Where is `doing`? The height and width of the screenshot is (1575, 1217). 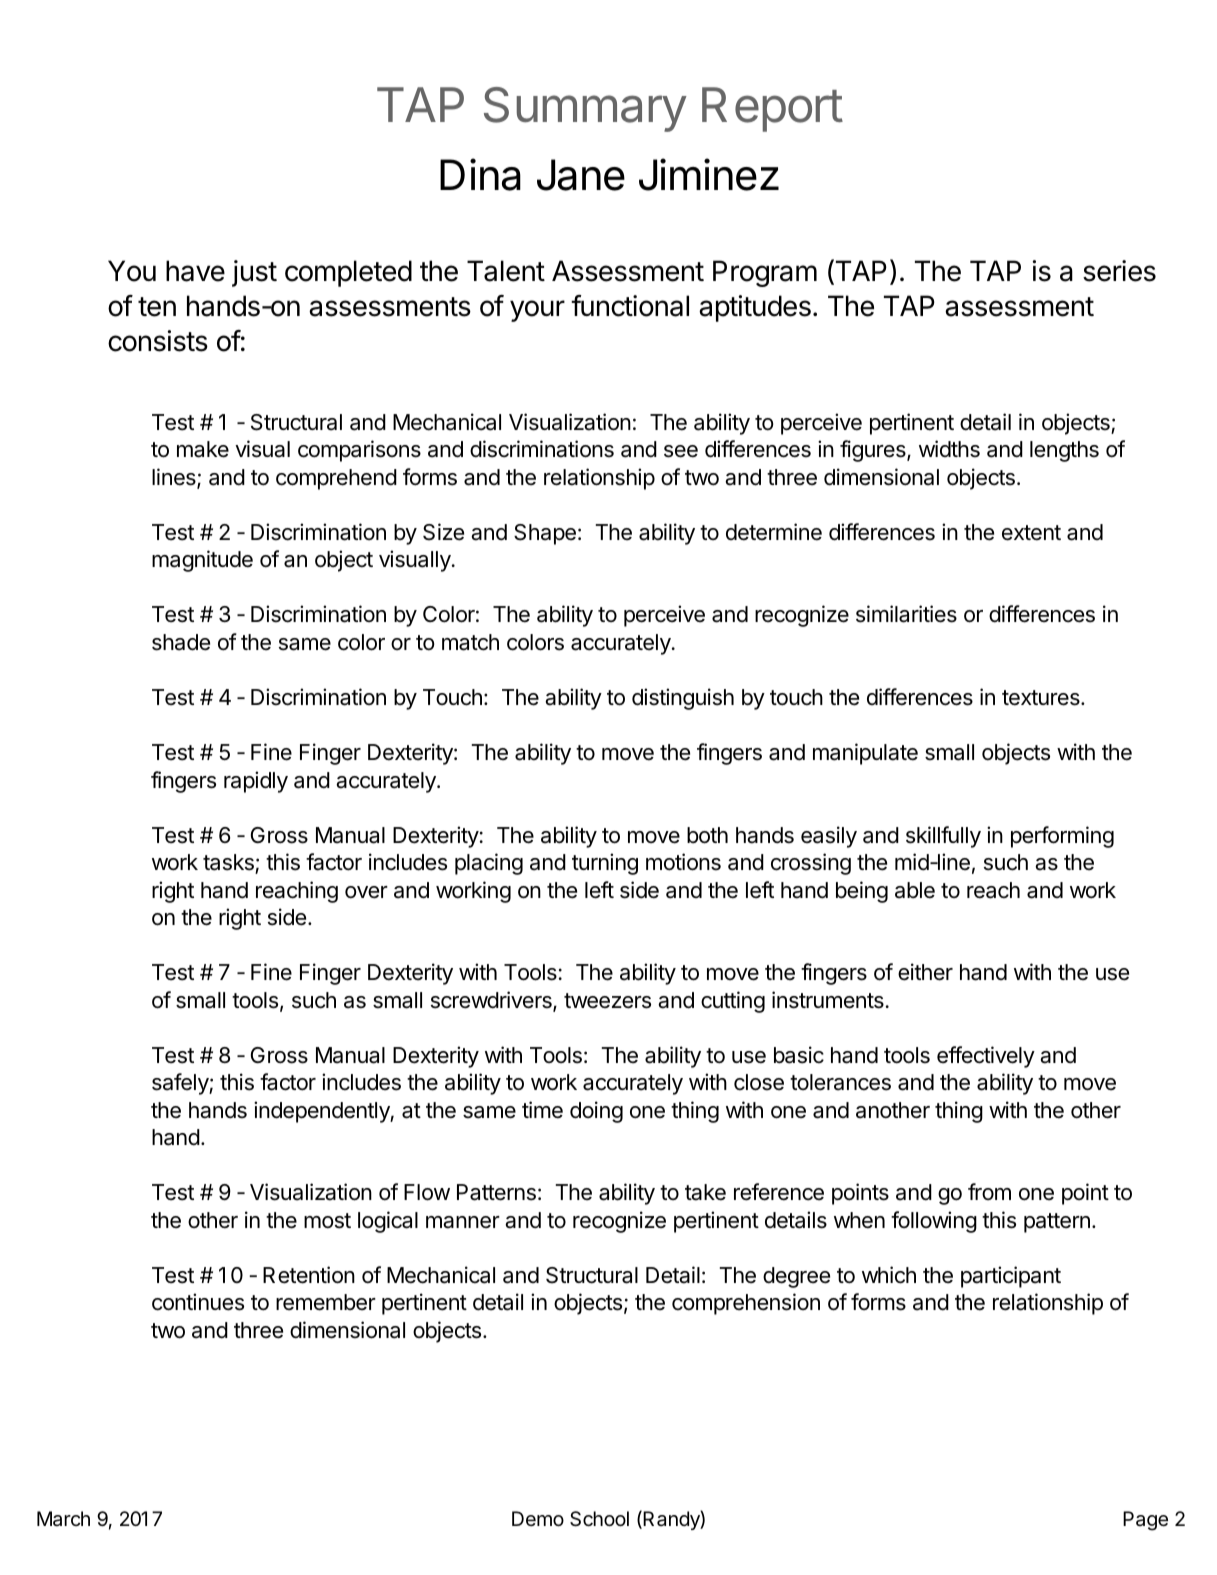
doing is located at coordinates (596, 1112).
